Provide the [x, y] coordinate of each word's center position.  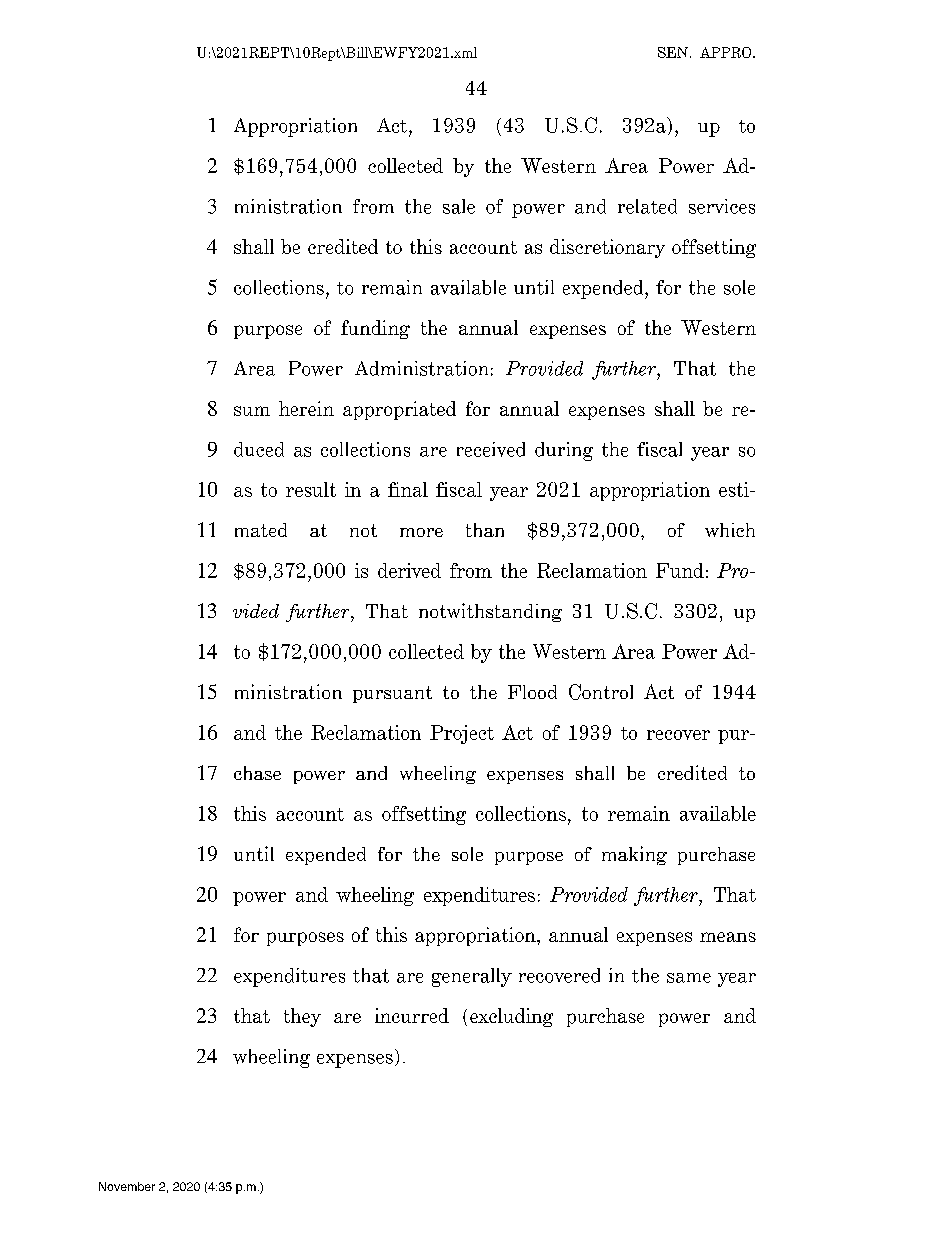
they [302, 1017]
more [421, 532]
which [730, 530]
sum [252, 411]
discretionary [607, 248]
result [311, 489]
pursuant [392, 694]
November [127, 1186]
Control [601, 692]
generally [472, 977]
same [689, 978]
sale [459, 206]
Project [462, 734]
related [647, 206]
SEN [674, 52]
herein [306, 408]
